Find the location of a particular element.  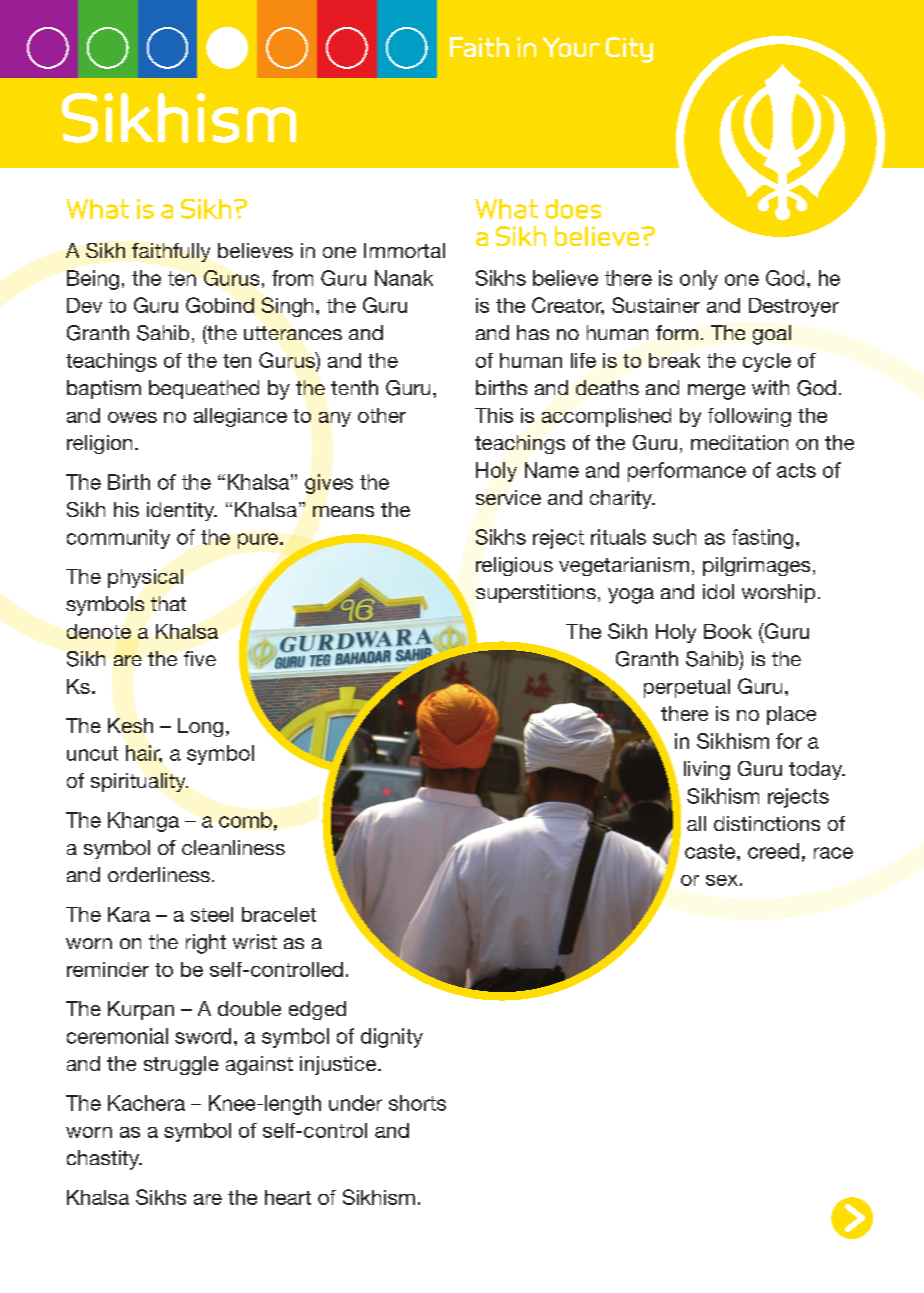

Being is located at coordinates (93, 280).
